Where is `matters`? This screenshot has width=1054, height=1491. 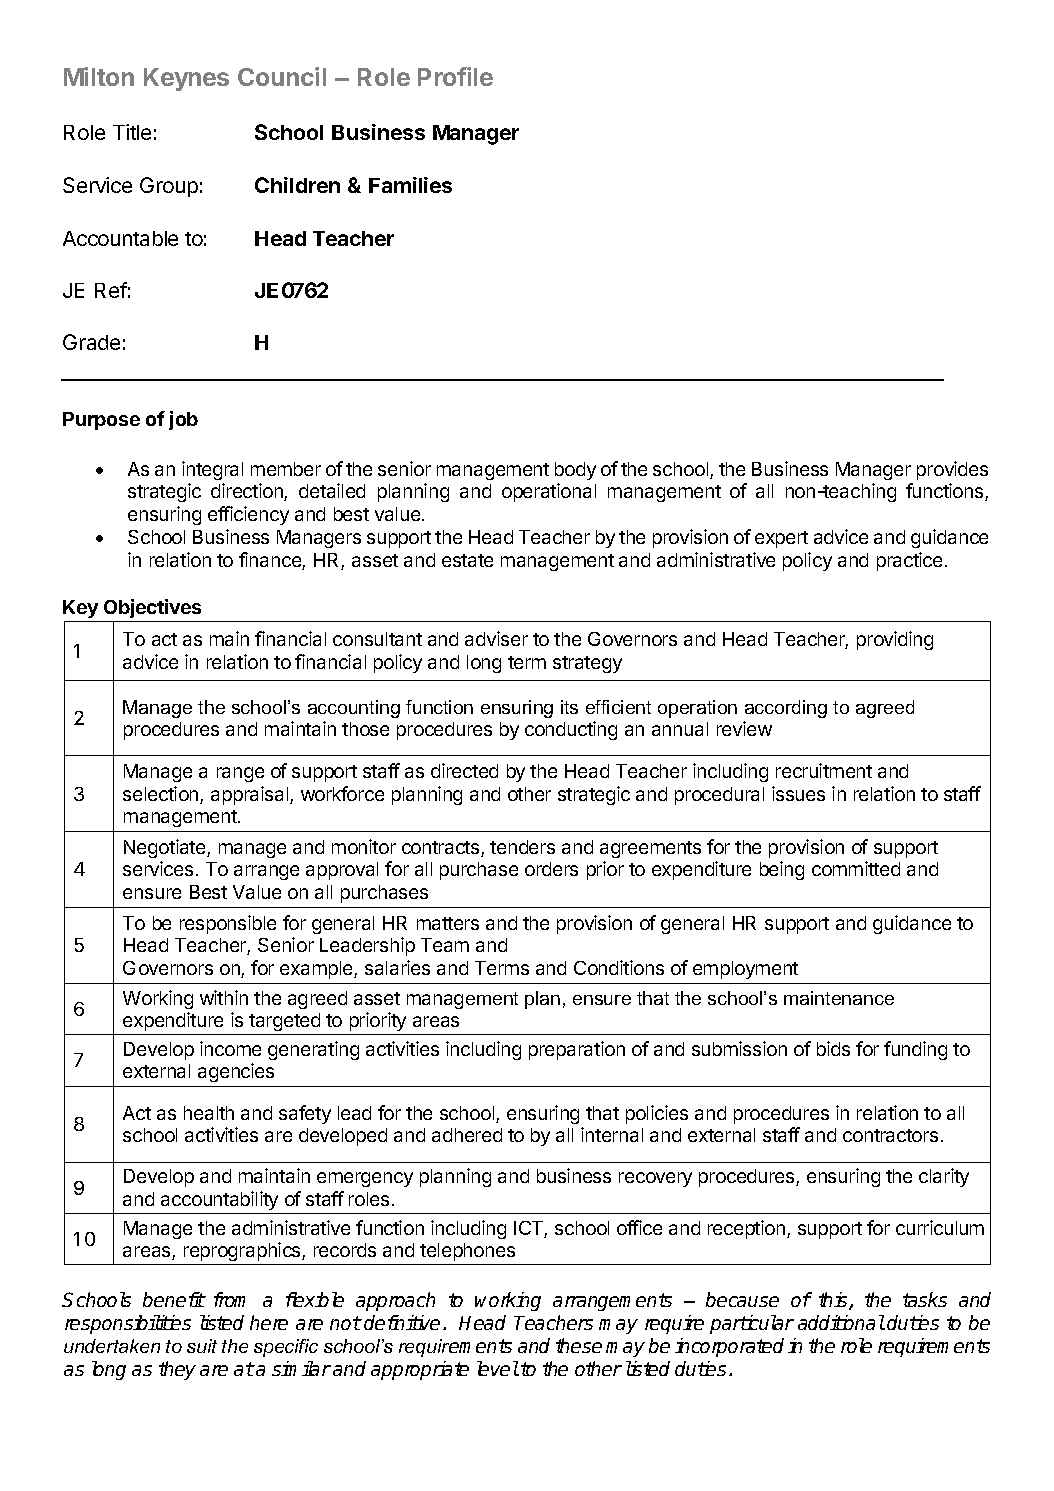 matters is located at coordinates (448, 923).
